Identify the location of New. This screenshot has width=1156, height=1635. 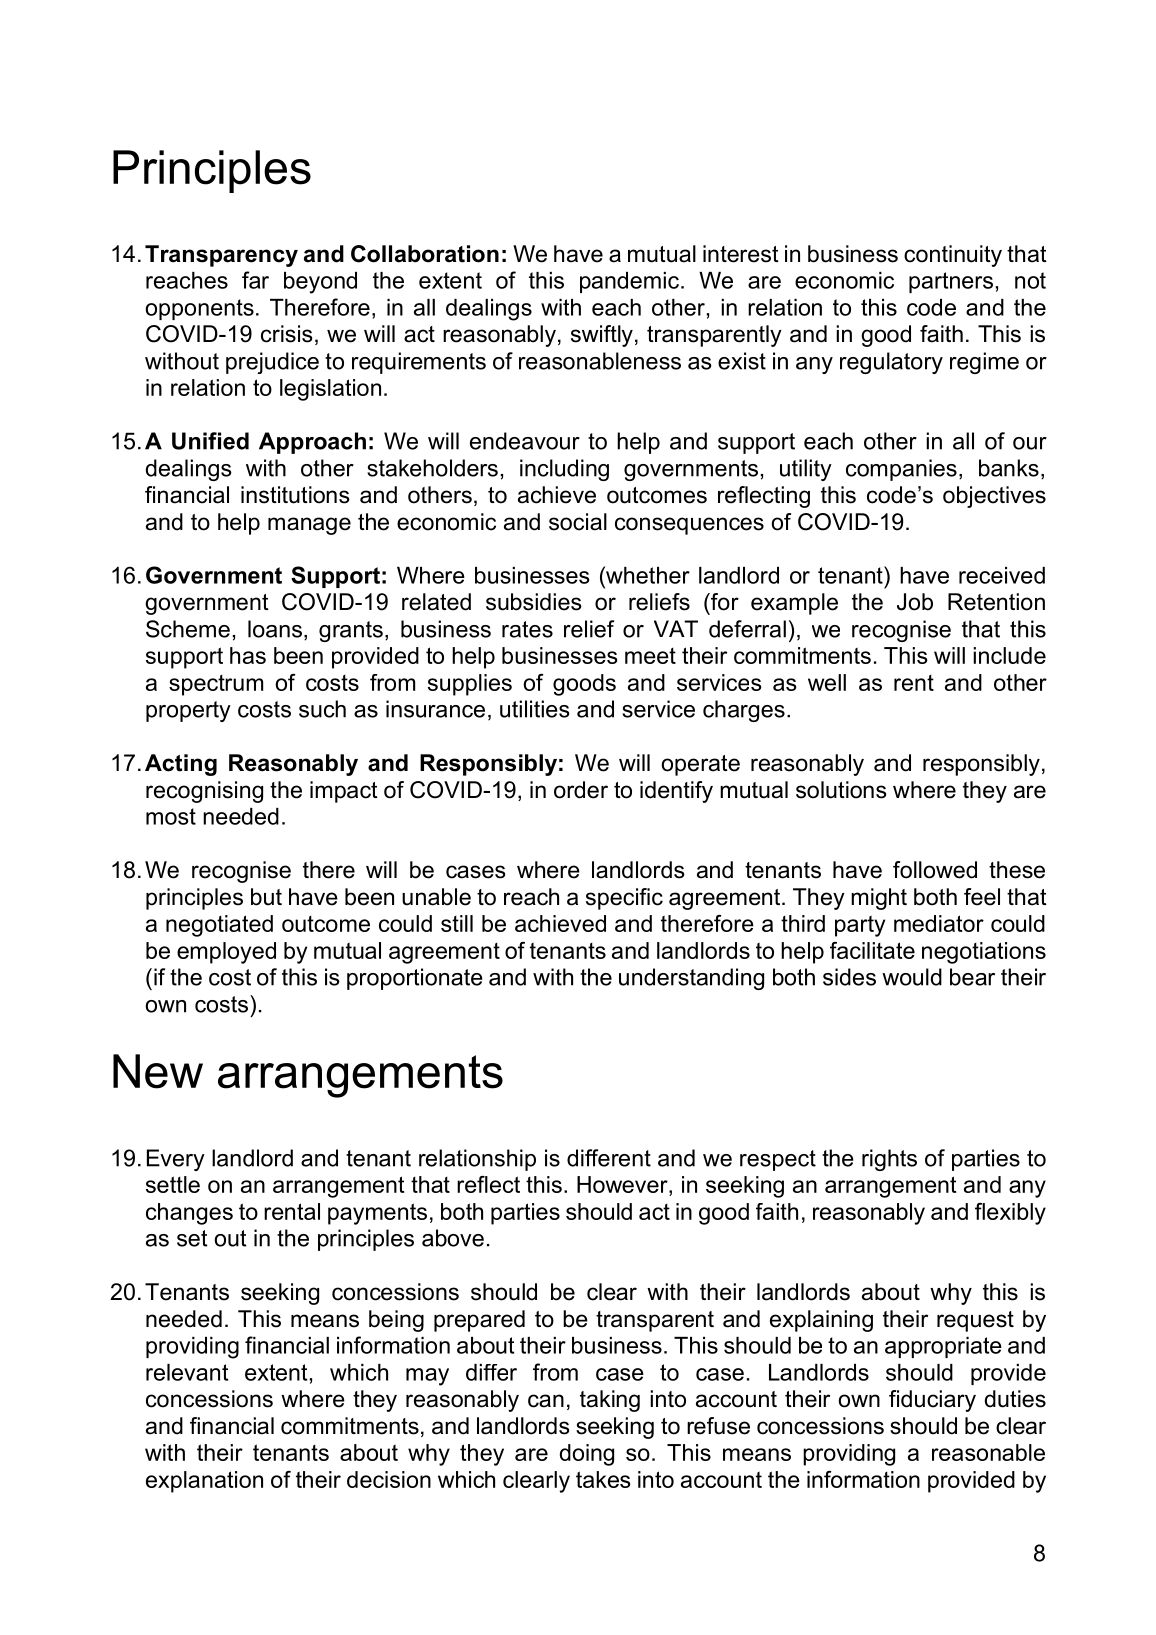
(158, 1071).
